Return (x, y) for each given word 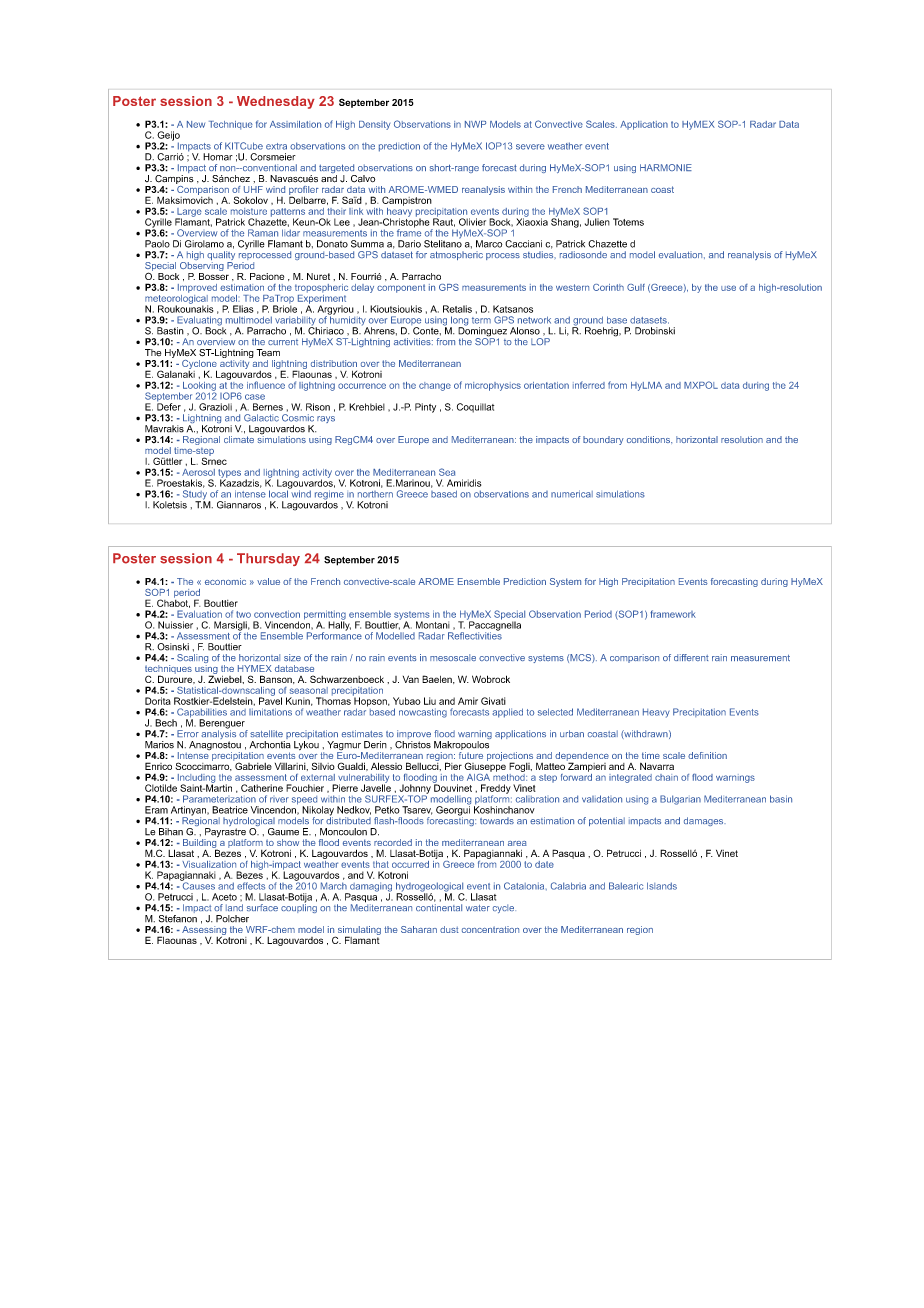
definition (707, 755)
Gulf (636, 287)
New (196, 124)
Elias (243, 309)
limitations (270, 712)
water (478, 908)
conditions (649, 439)
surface (262, 907)
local (279, 493)
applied (507, 713)
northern (375, 494)
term (481, 320)
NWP (475, 124)
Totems (628, 222)
